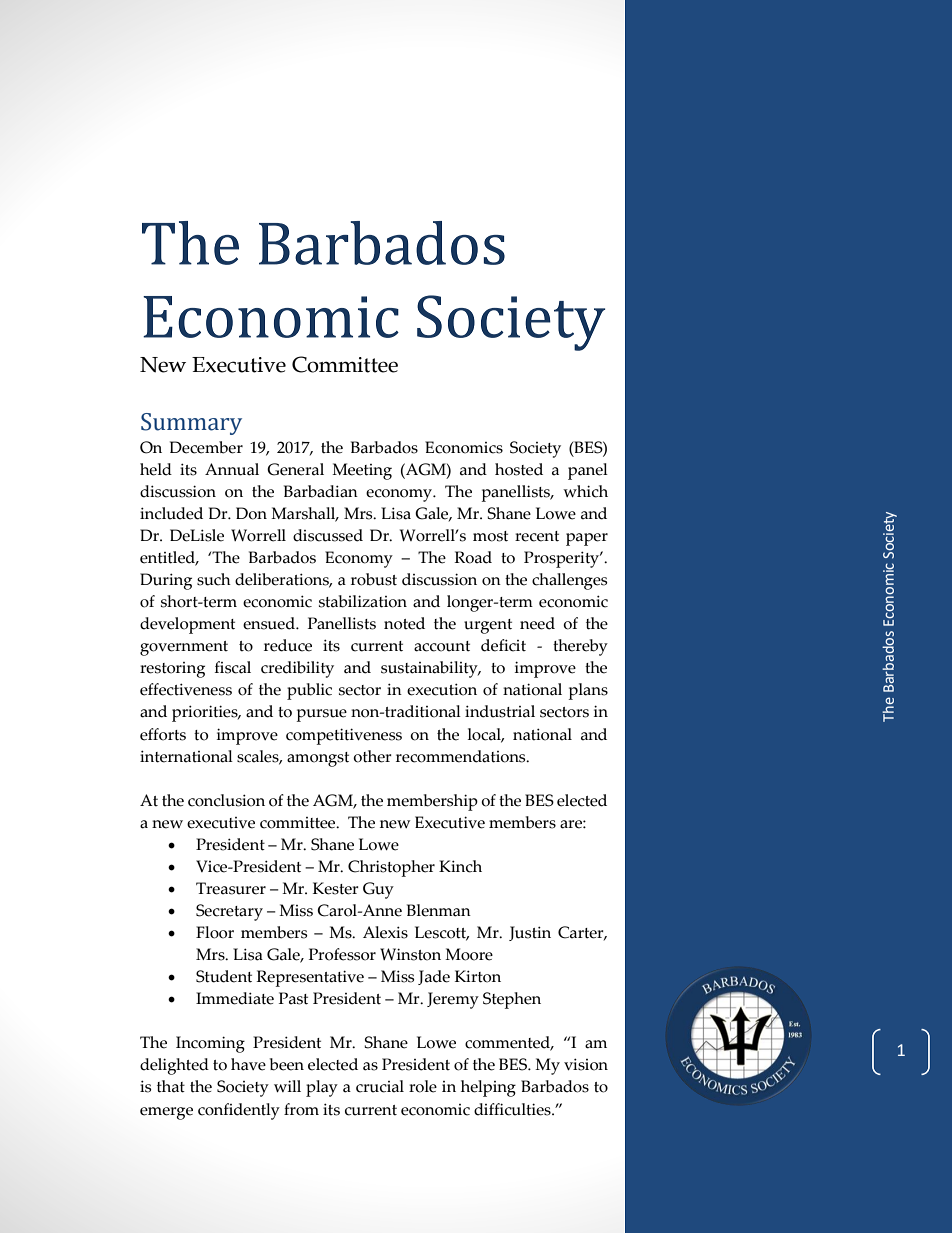 The width and height of the image is (952, 1233). Describe the element at coordinates (362, 471) in the image. I see `Meeting` at that location.
